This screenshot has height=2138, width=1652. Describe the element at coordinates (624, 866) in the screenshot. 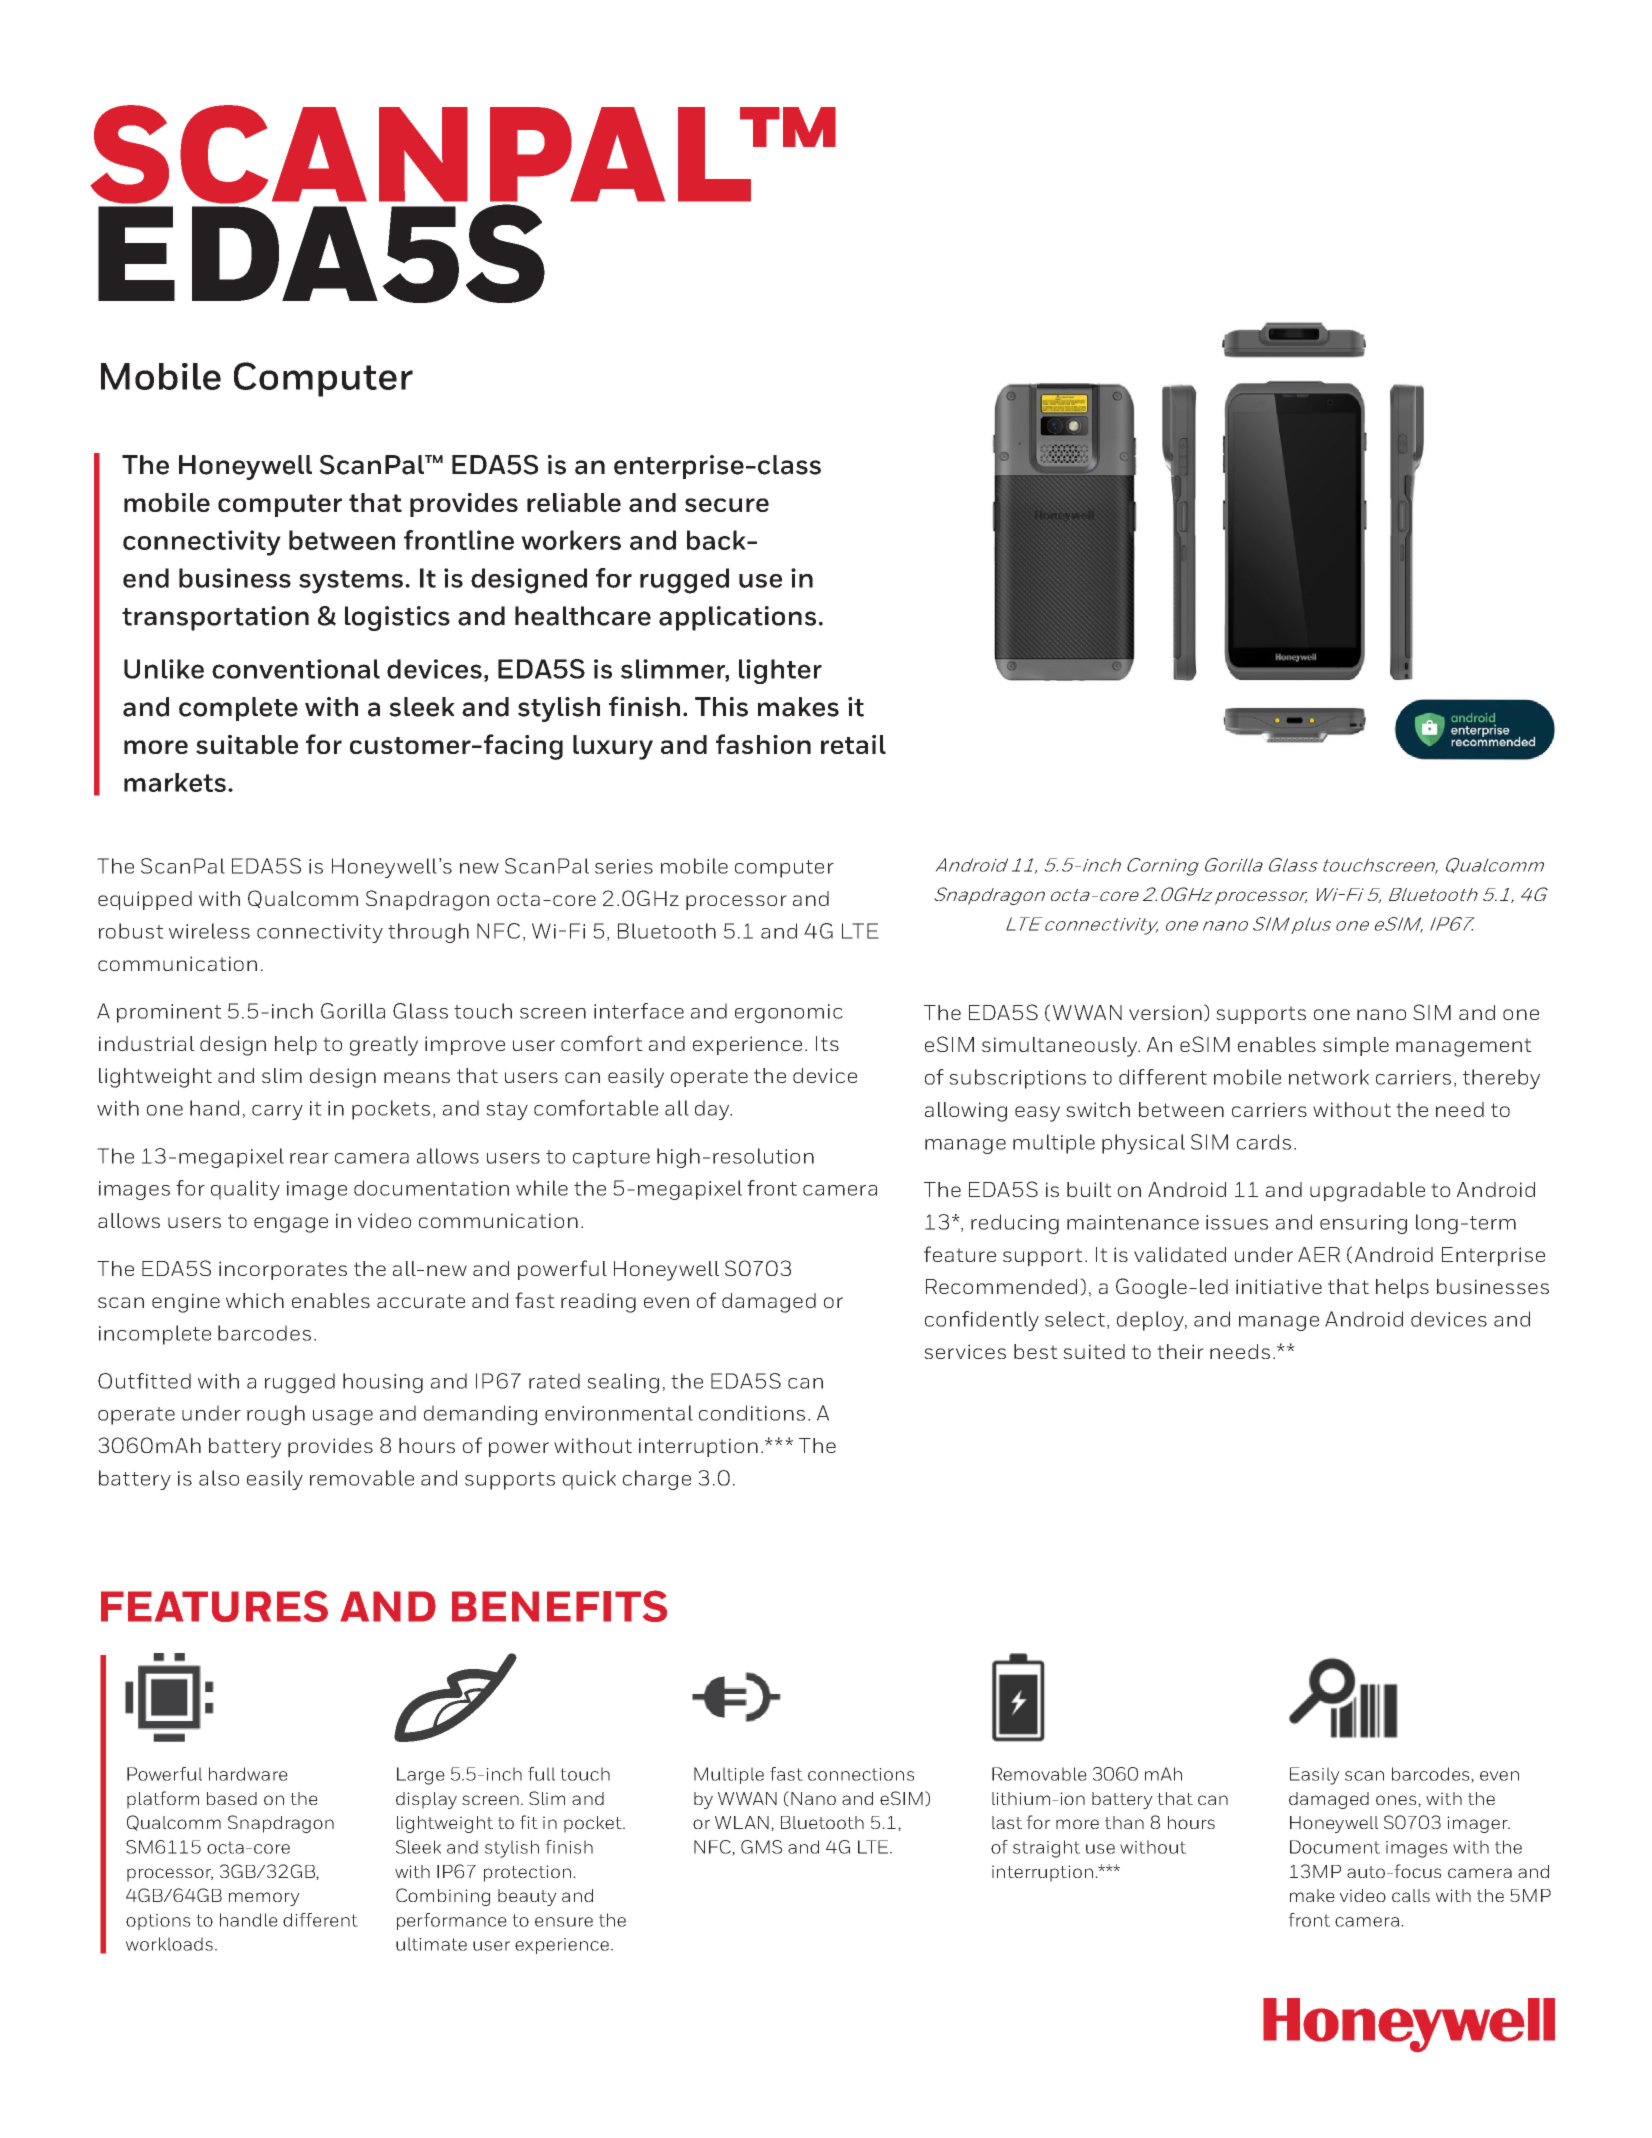

I see `series` at that location.
